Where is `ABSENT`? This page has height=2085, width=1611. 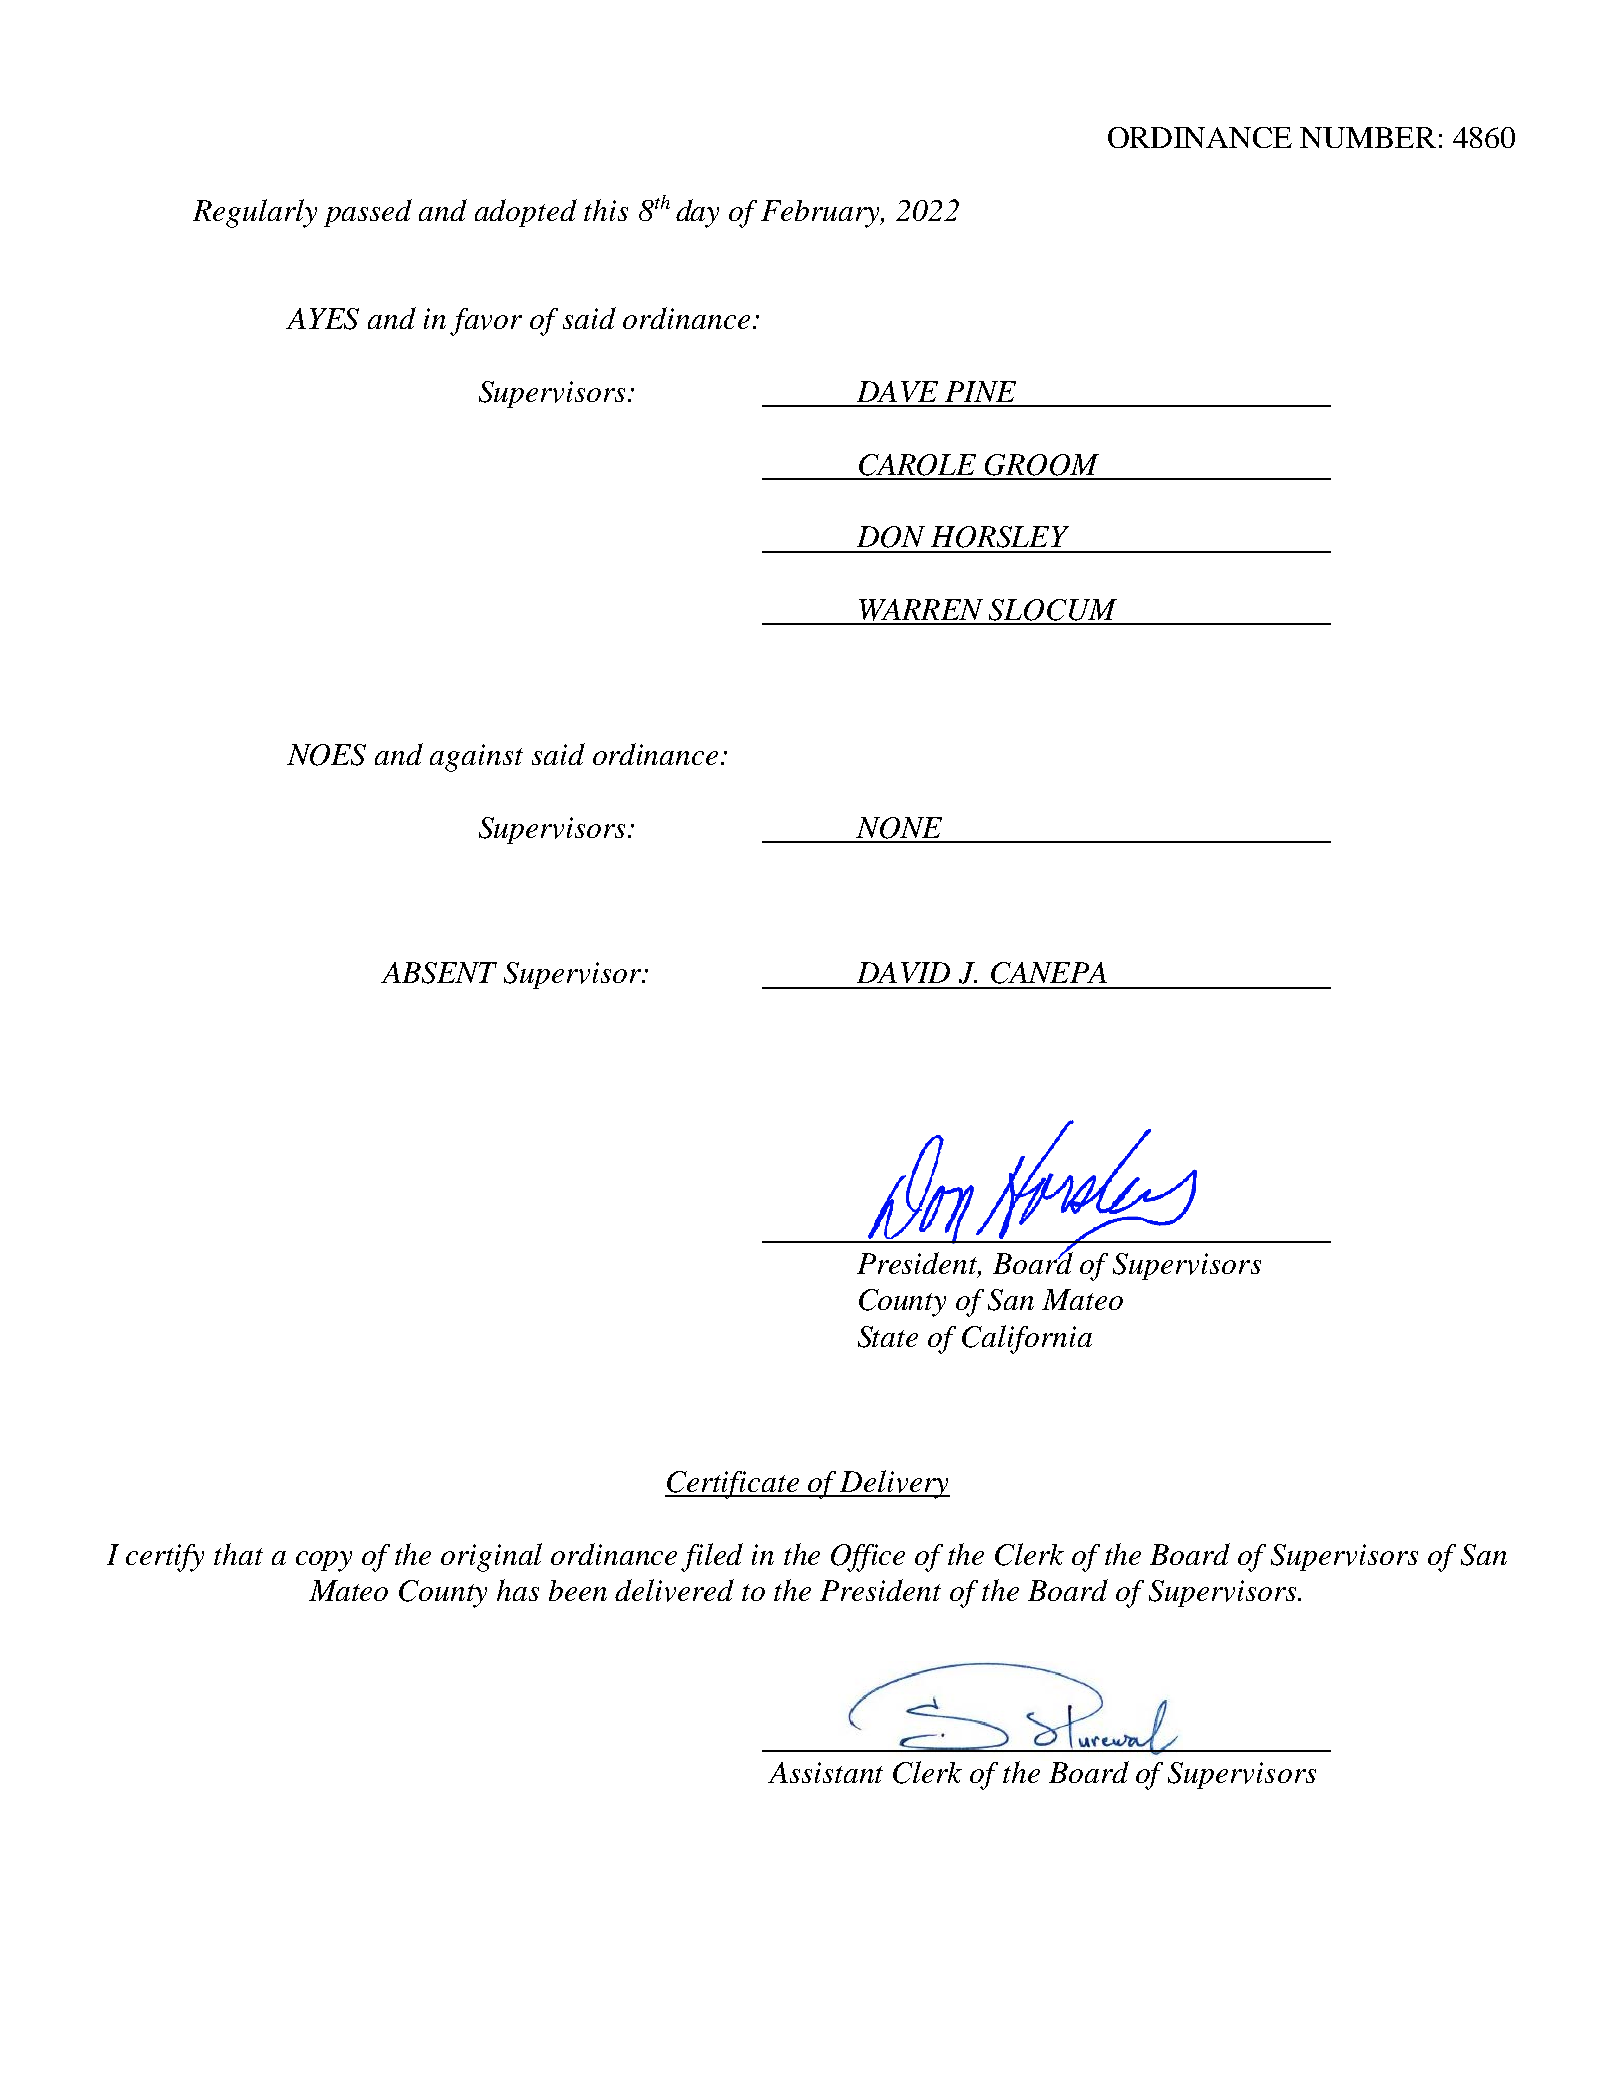
ABSENT is located at coordinates (439, 973).
